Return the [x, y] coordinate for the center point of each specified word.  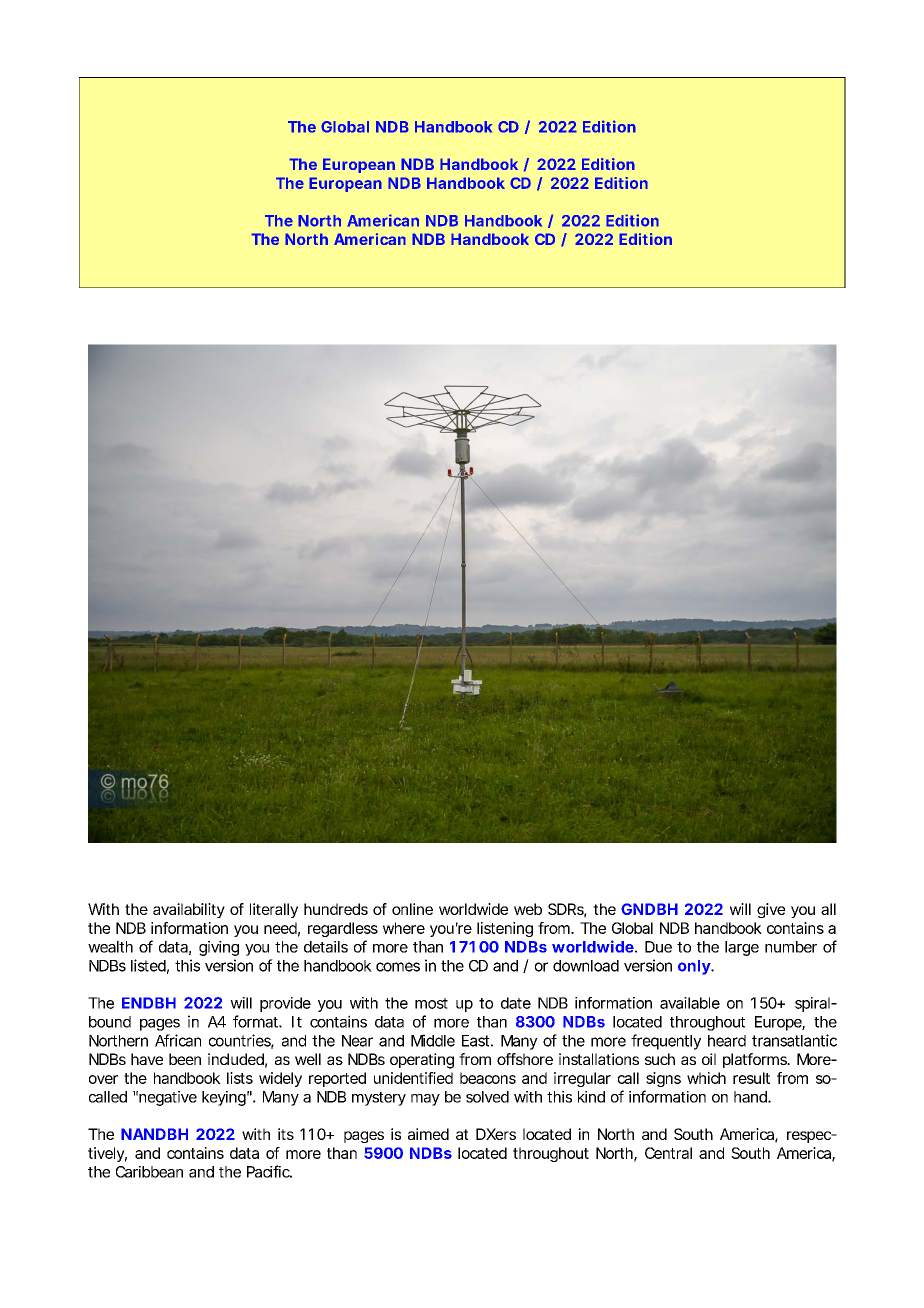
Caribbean [149, 1172]
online [412, 909]
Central [668, 1153]
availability [189, 910]
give [771, 910]
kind [591, 1097]
